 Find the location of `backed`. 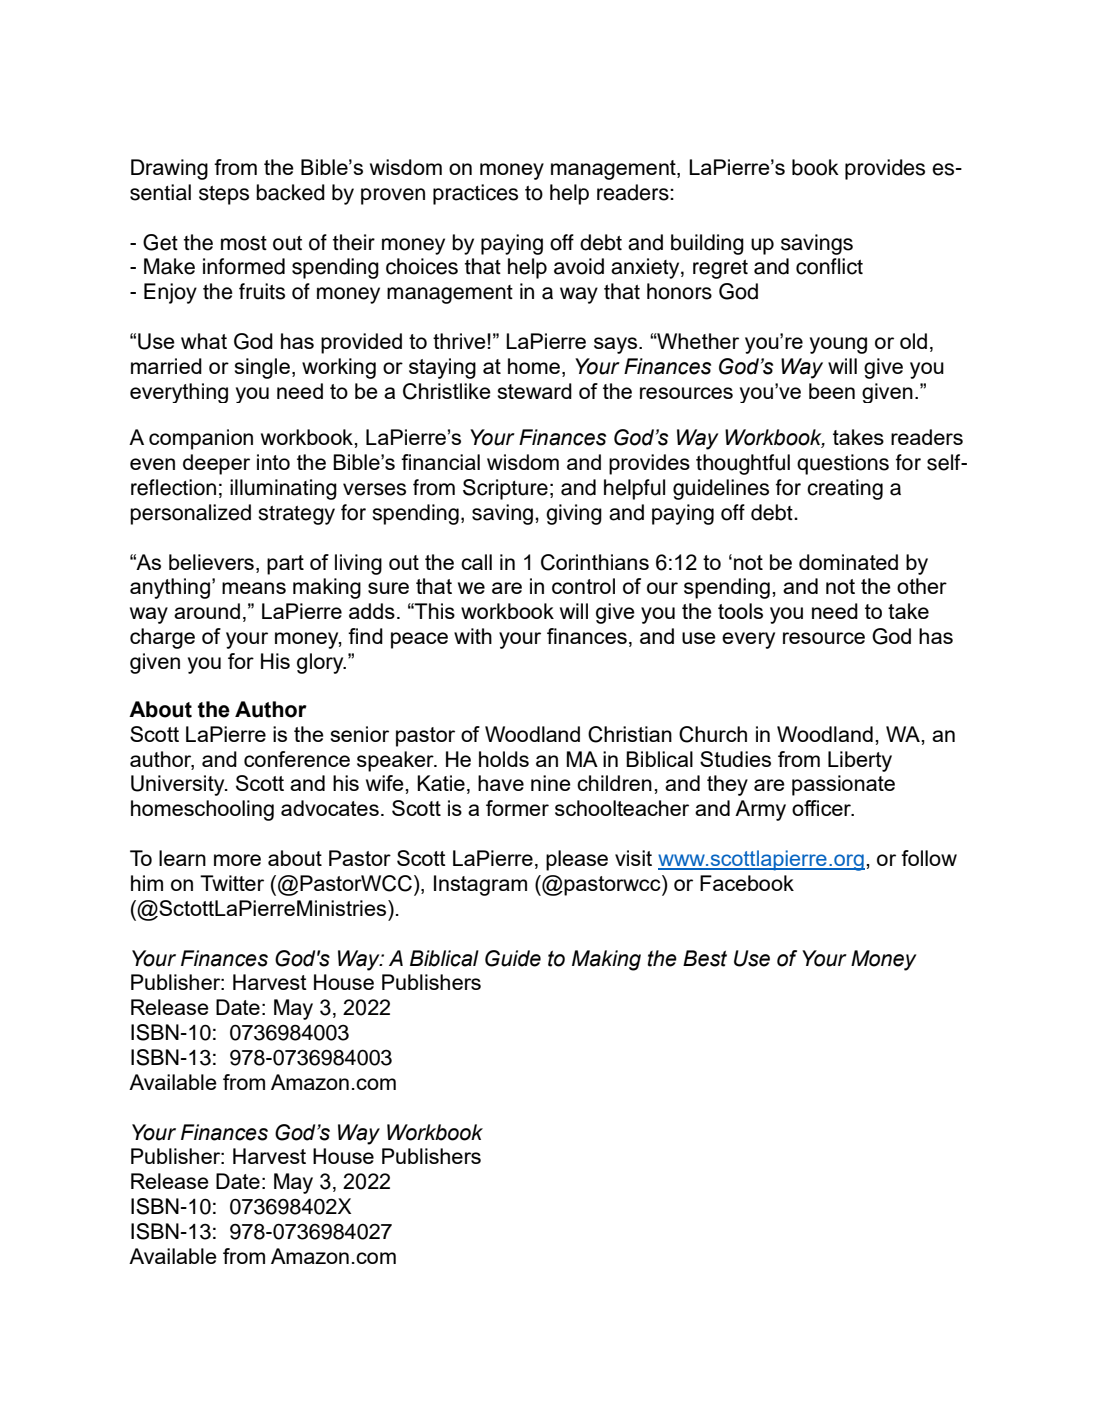

backed is located at coordinates (290, 192).
